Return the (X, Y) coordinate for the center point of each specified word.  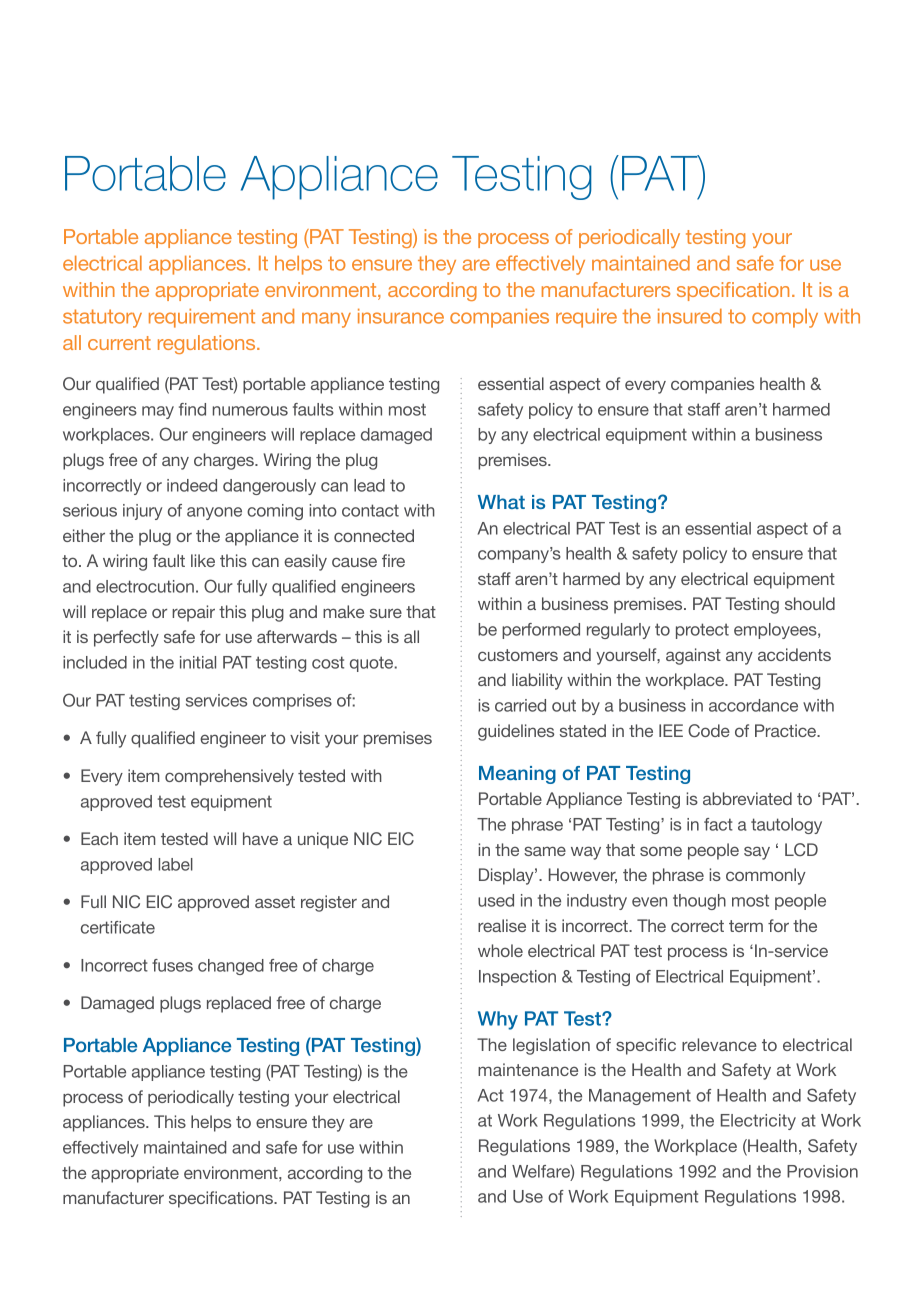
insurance (401, 316)
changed (231, 967)
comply (785, 318)
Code (709, 731)
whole (500, 950)
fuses (172, 965)
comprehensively (229, 777)
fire (393, 560)
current (119, 343)
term (746, 926)
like (203, 560)
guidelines (516, 732)
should (810, 603)
